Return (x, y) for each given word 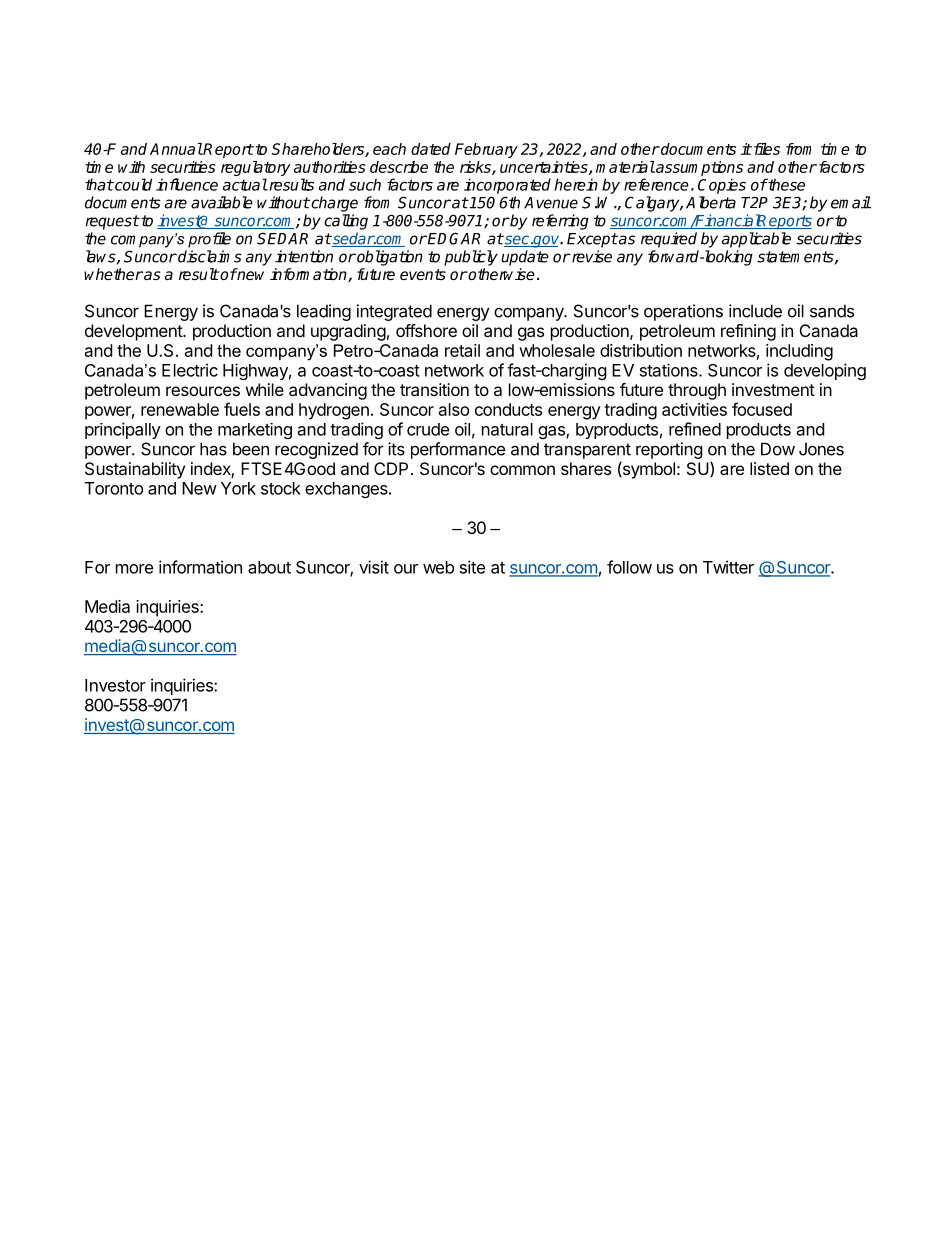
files (765, 149)
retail (462, 350)
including (799, 352)
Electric (190, 370)
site (472, 567)
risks (476, 168)
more (134, 569)
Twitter (728, 567)
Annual (176, 149)
